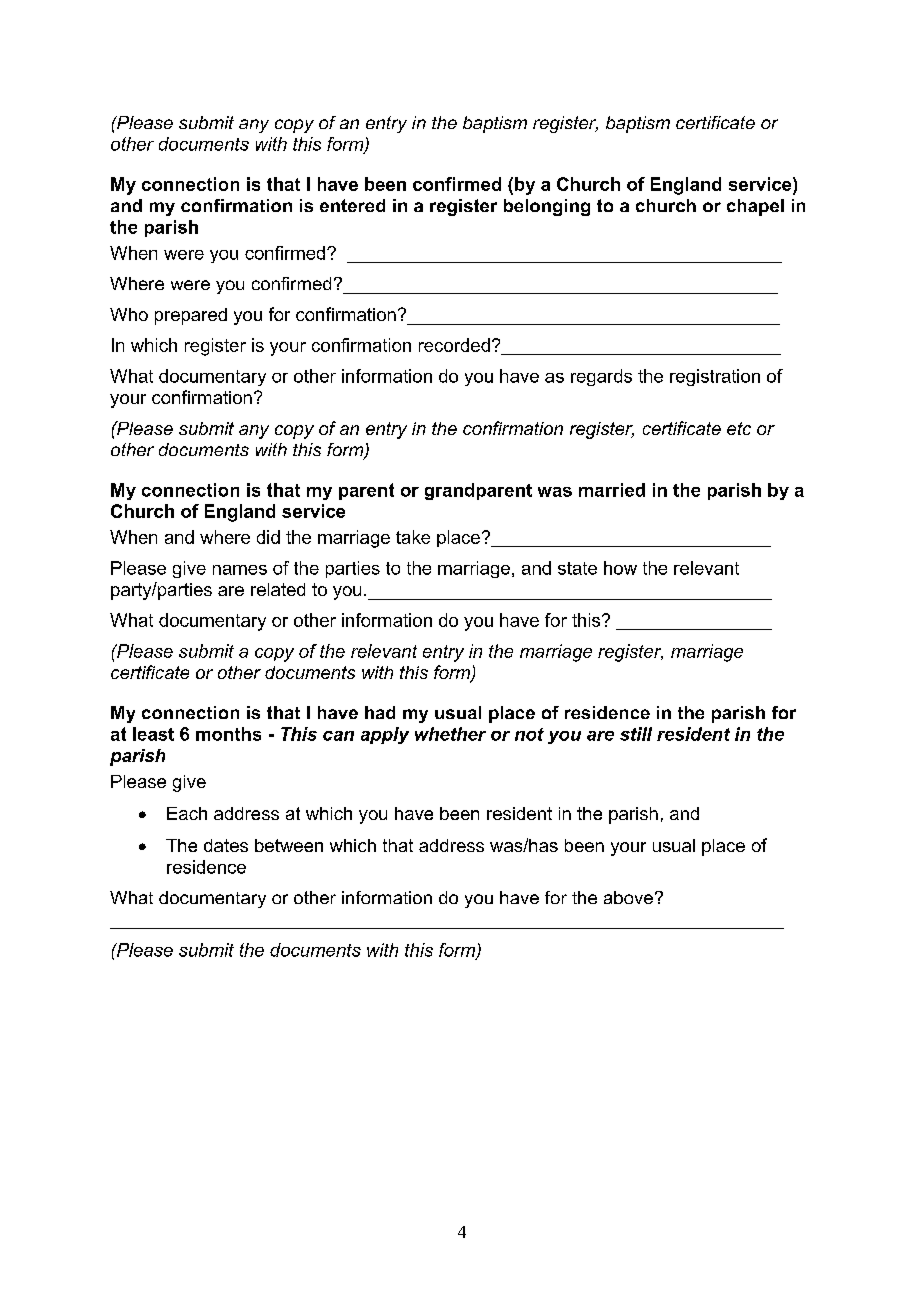  What do you see at coordinates (352, 205) in the screenshot?
I see `entered` at bounding box center [352, 205].
